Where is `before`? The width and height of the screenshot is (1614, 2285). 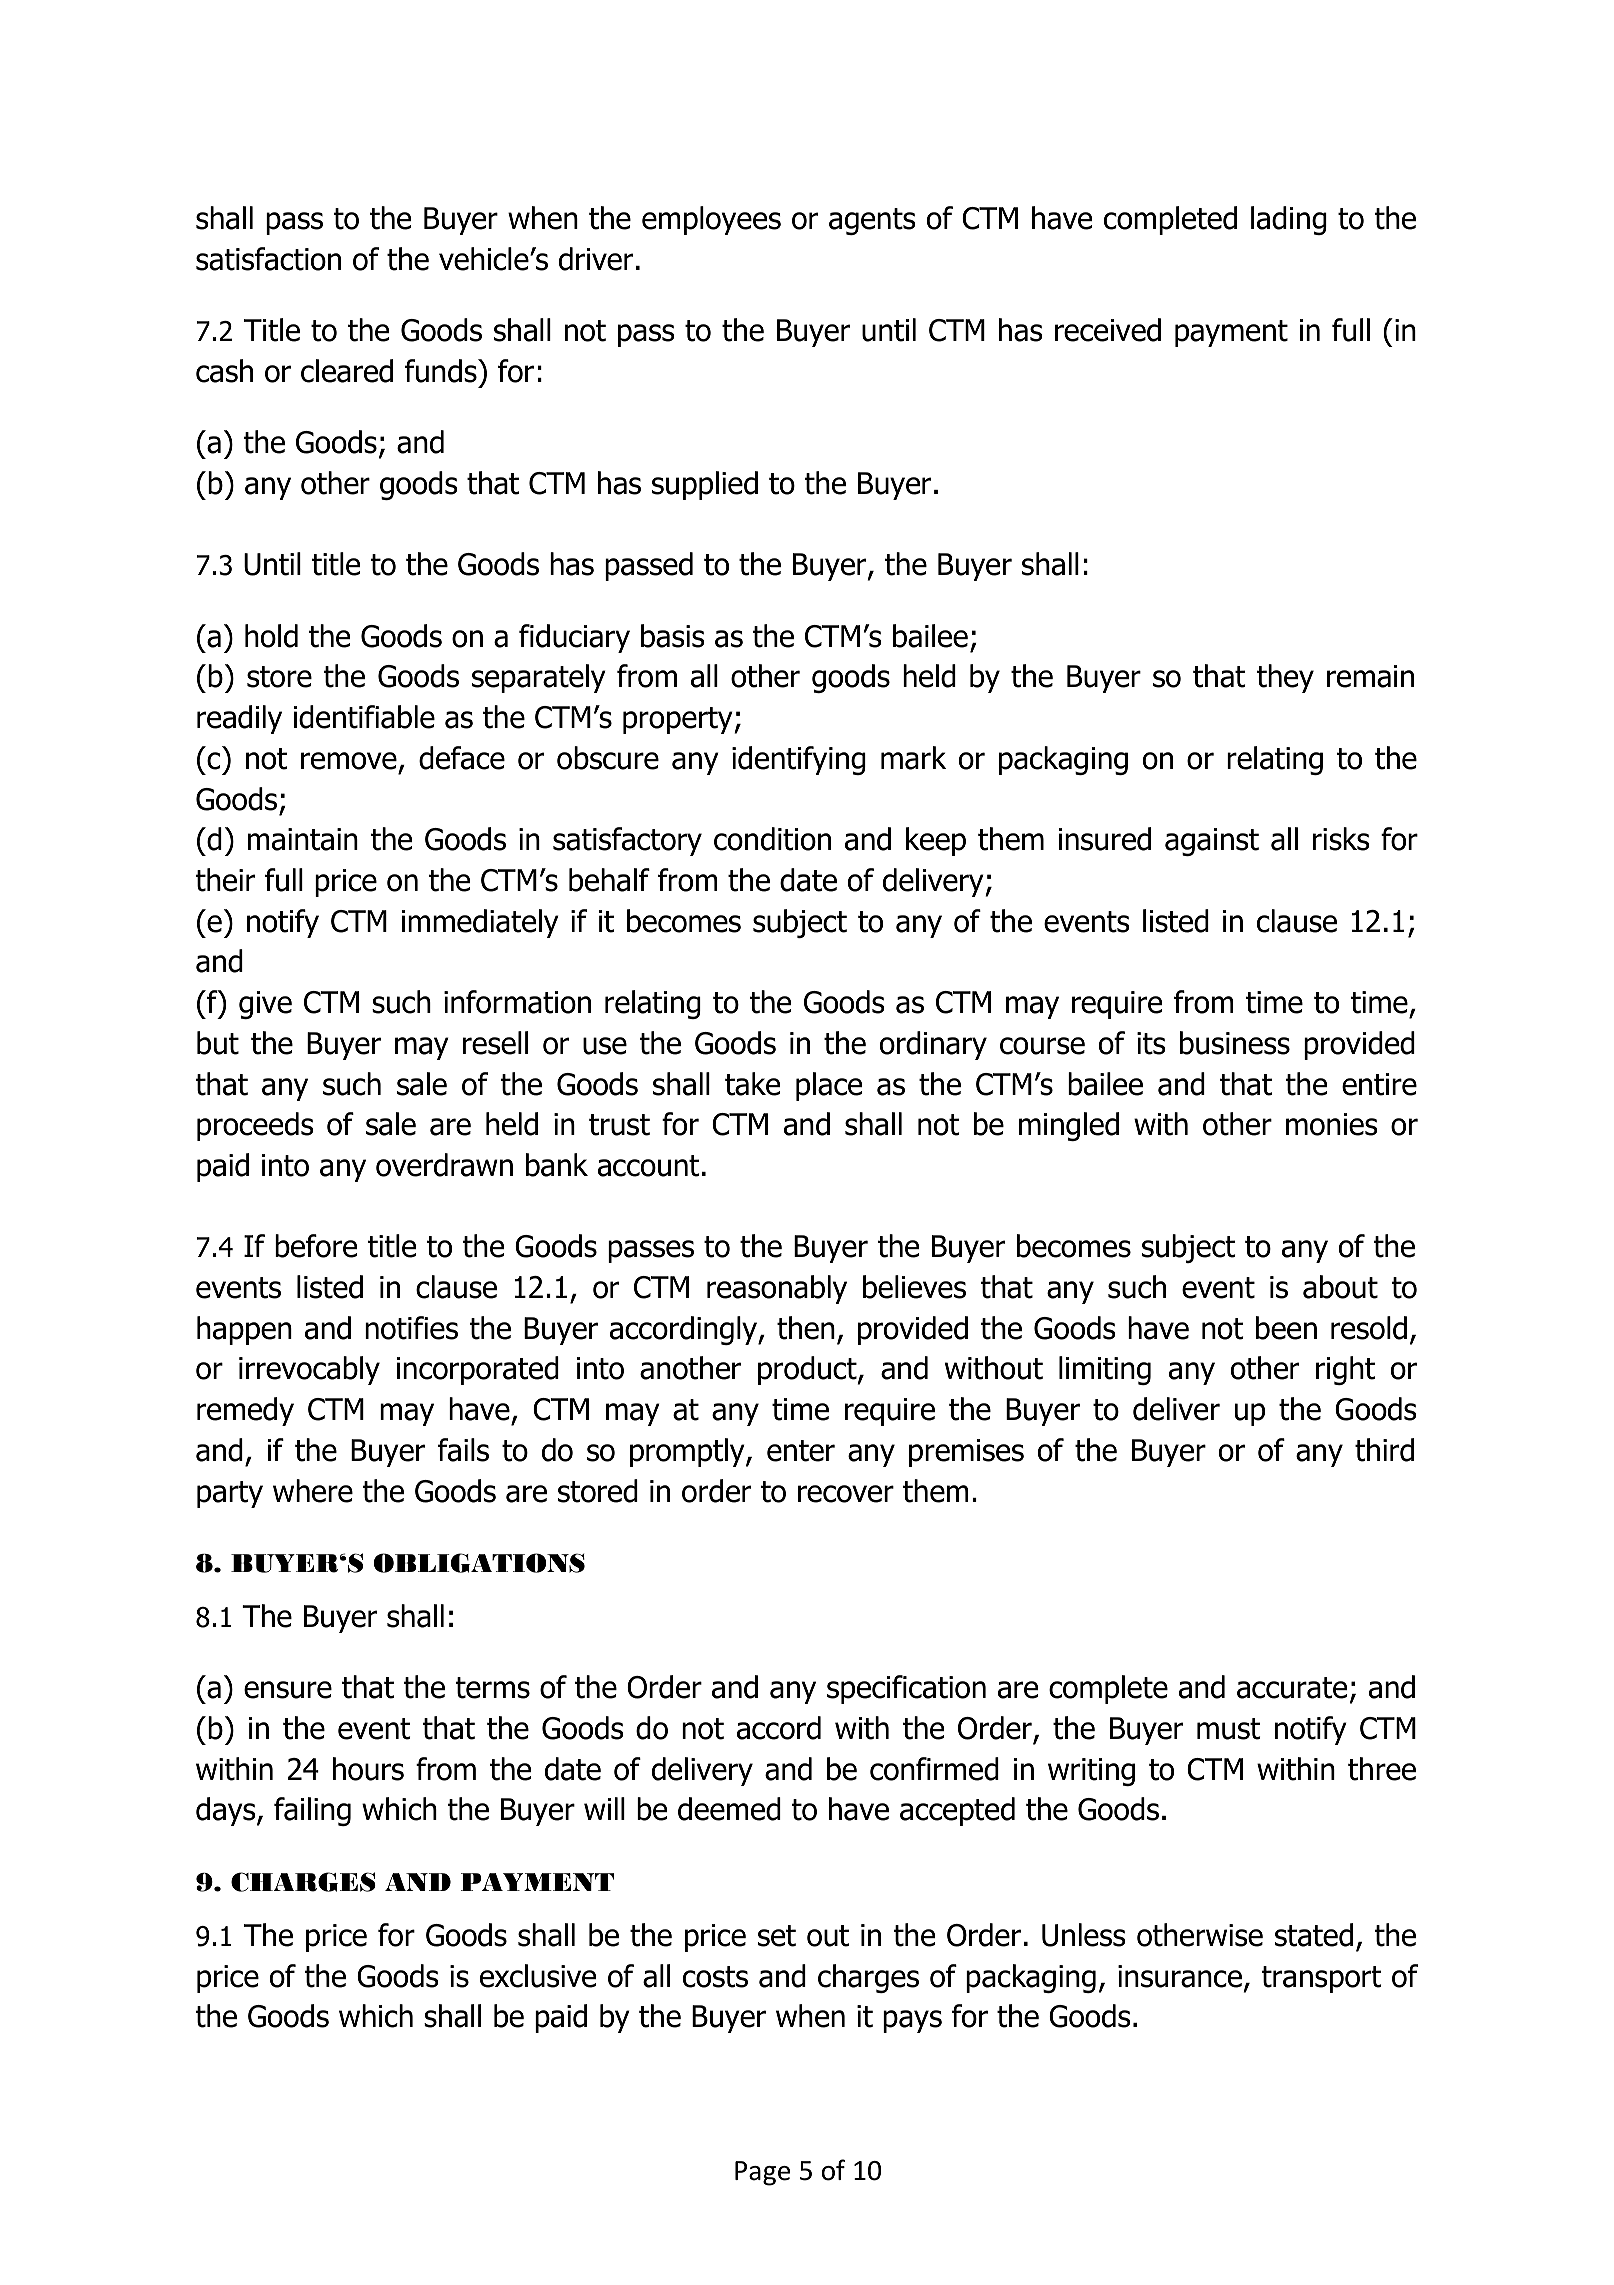 before is located at coordinates (316, 1246).
